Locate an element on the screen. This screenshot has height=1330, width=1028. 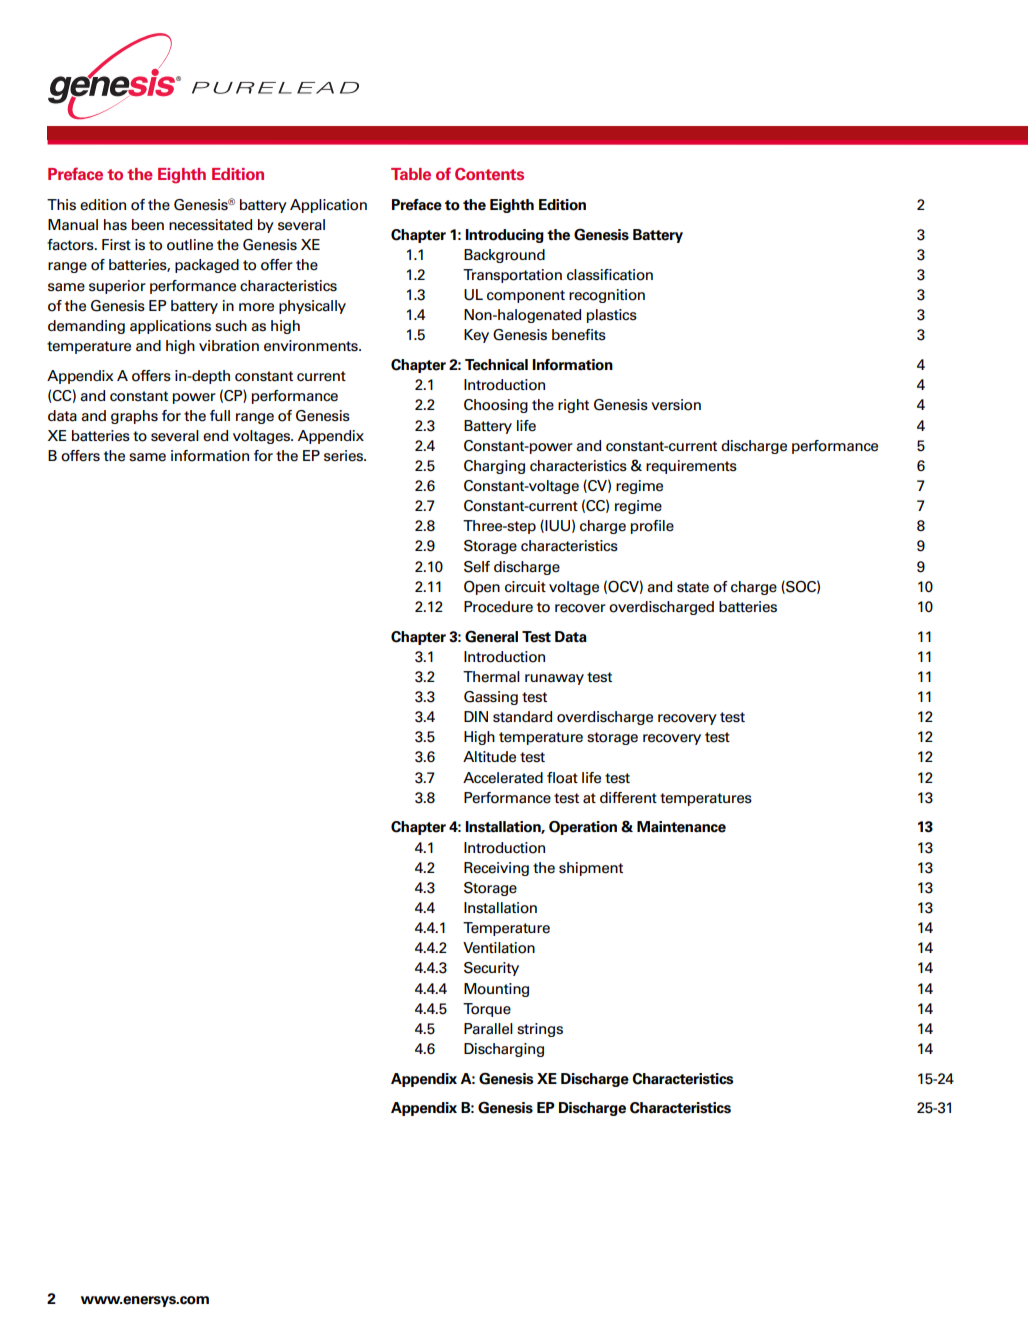
Open is located at coordinates (482, 587).
